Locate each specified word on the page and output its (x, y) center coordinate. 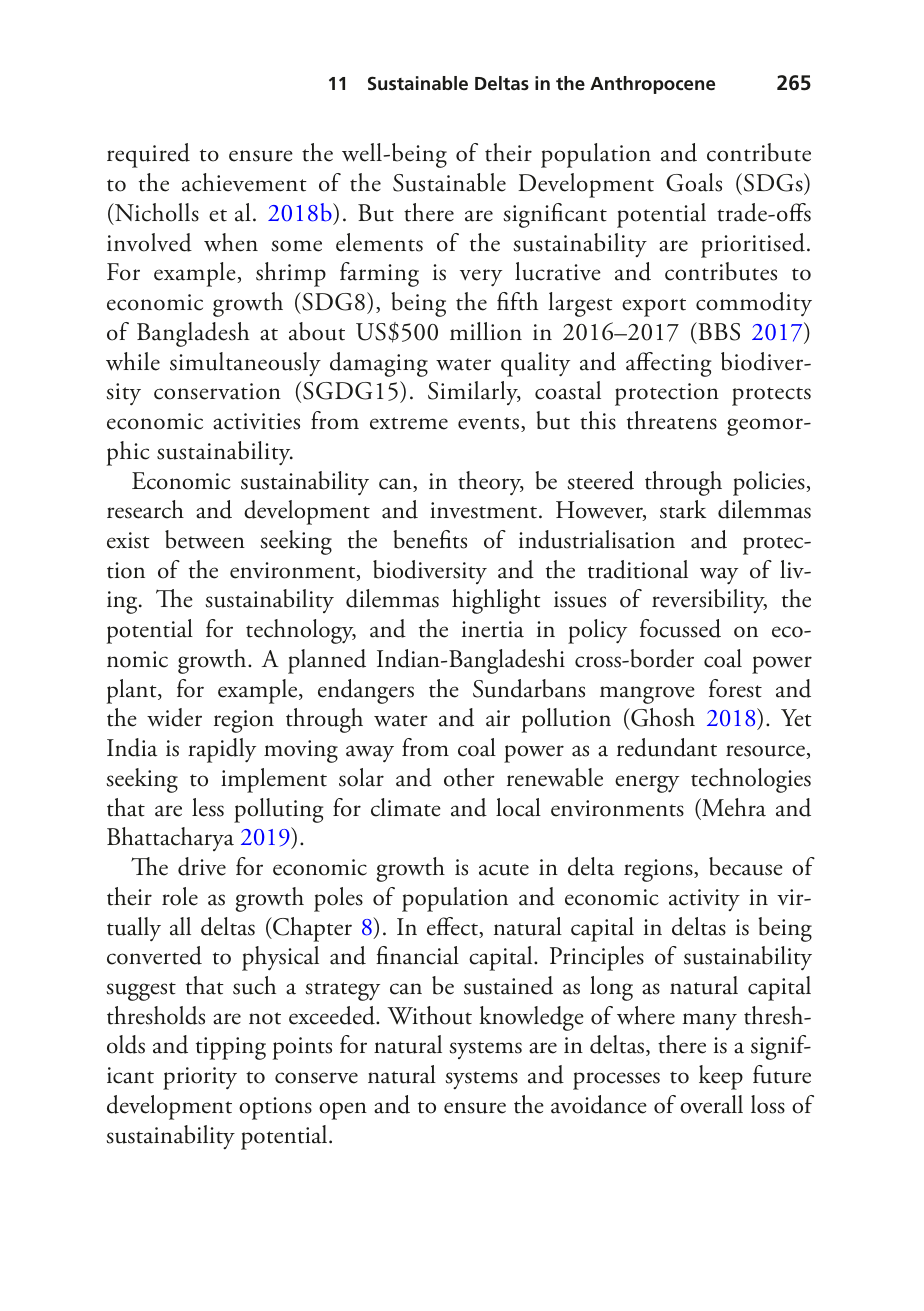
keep (721, 1077)
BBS (718, 331)
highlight (496, 601)
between (205, 539)
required (148, 155)
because (746, 866)
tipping (231, 1048)
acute (504, 869)
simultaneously (245, 364)
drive (202, 866)
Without (429, 1015)
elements (379, 242)
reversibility (709, 601)
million (486, 331)
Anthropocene (652, 85)
